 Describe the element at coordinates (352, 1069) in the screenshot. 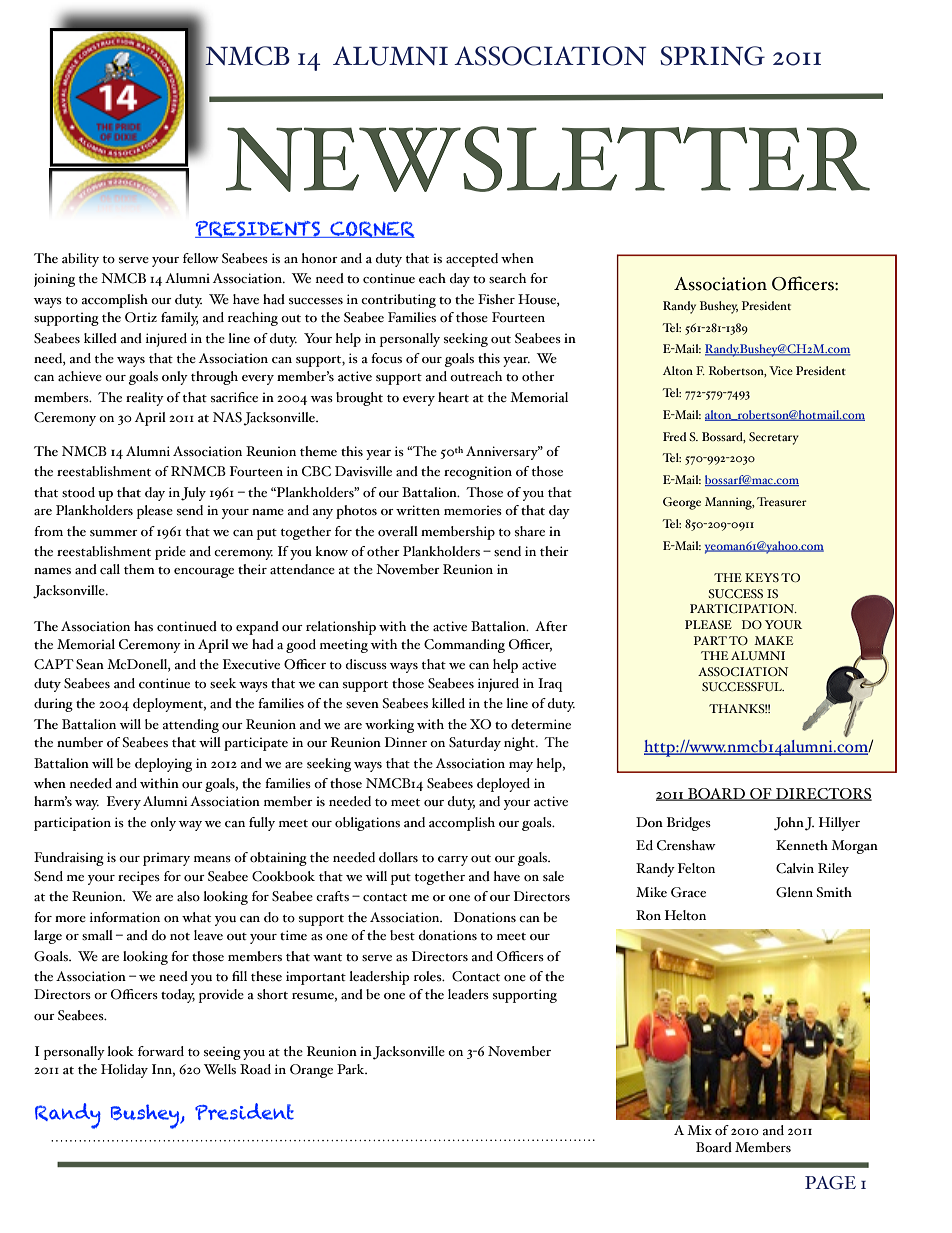

I see `Park` at that location.
